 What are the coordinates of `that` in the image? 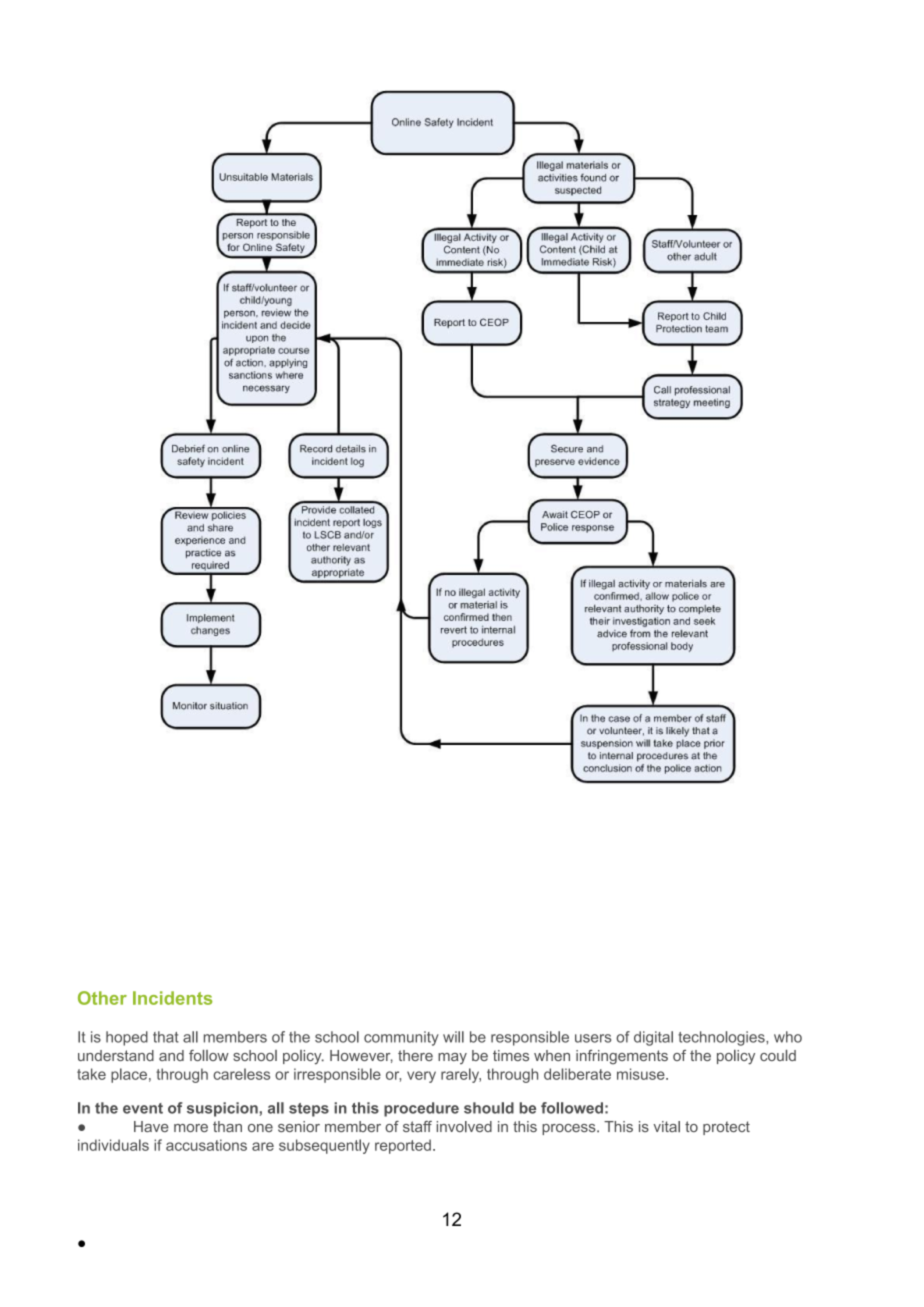 It's located at (166, 1037).
